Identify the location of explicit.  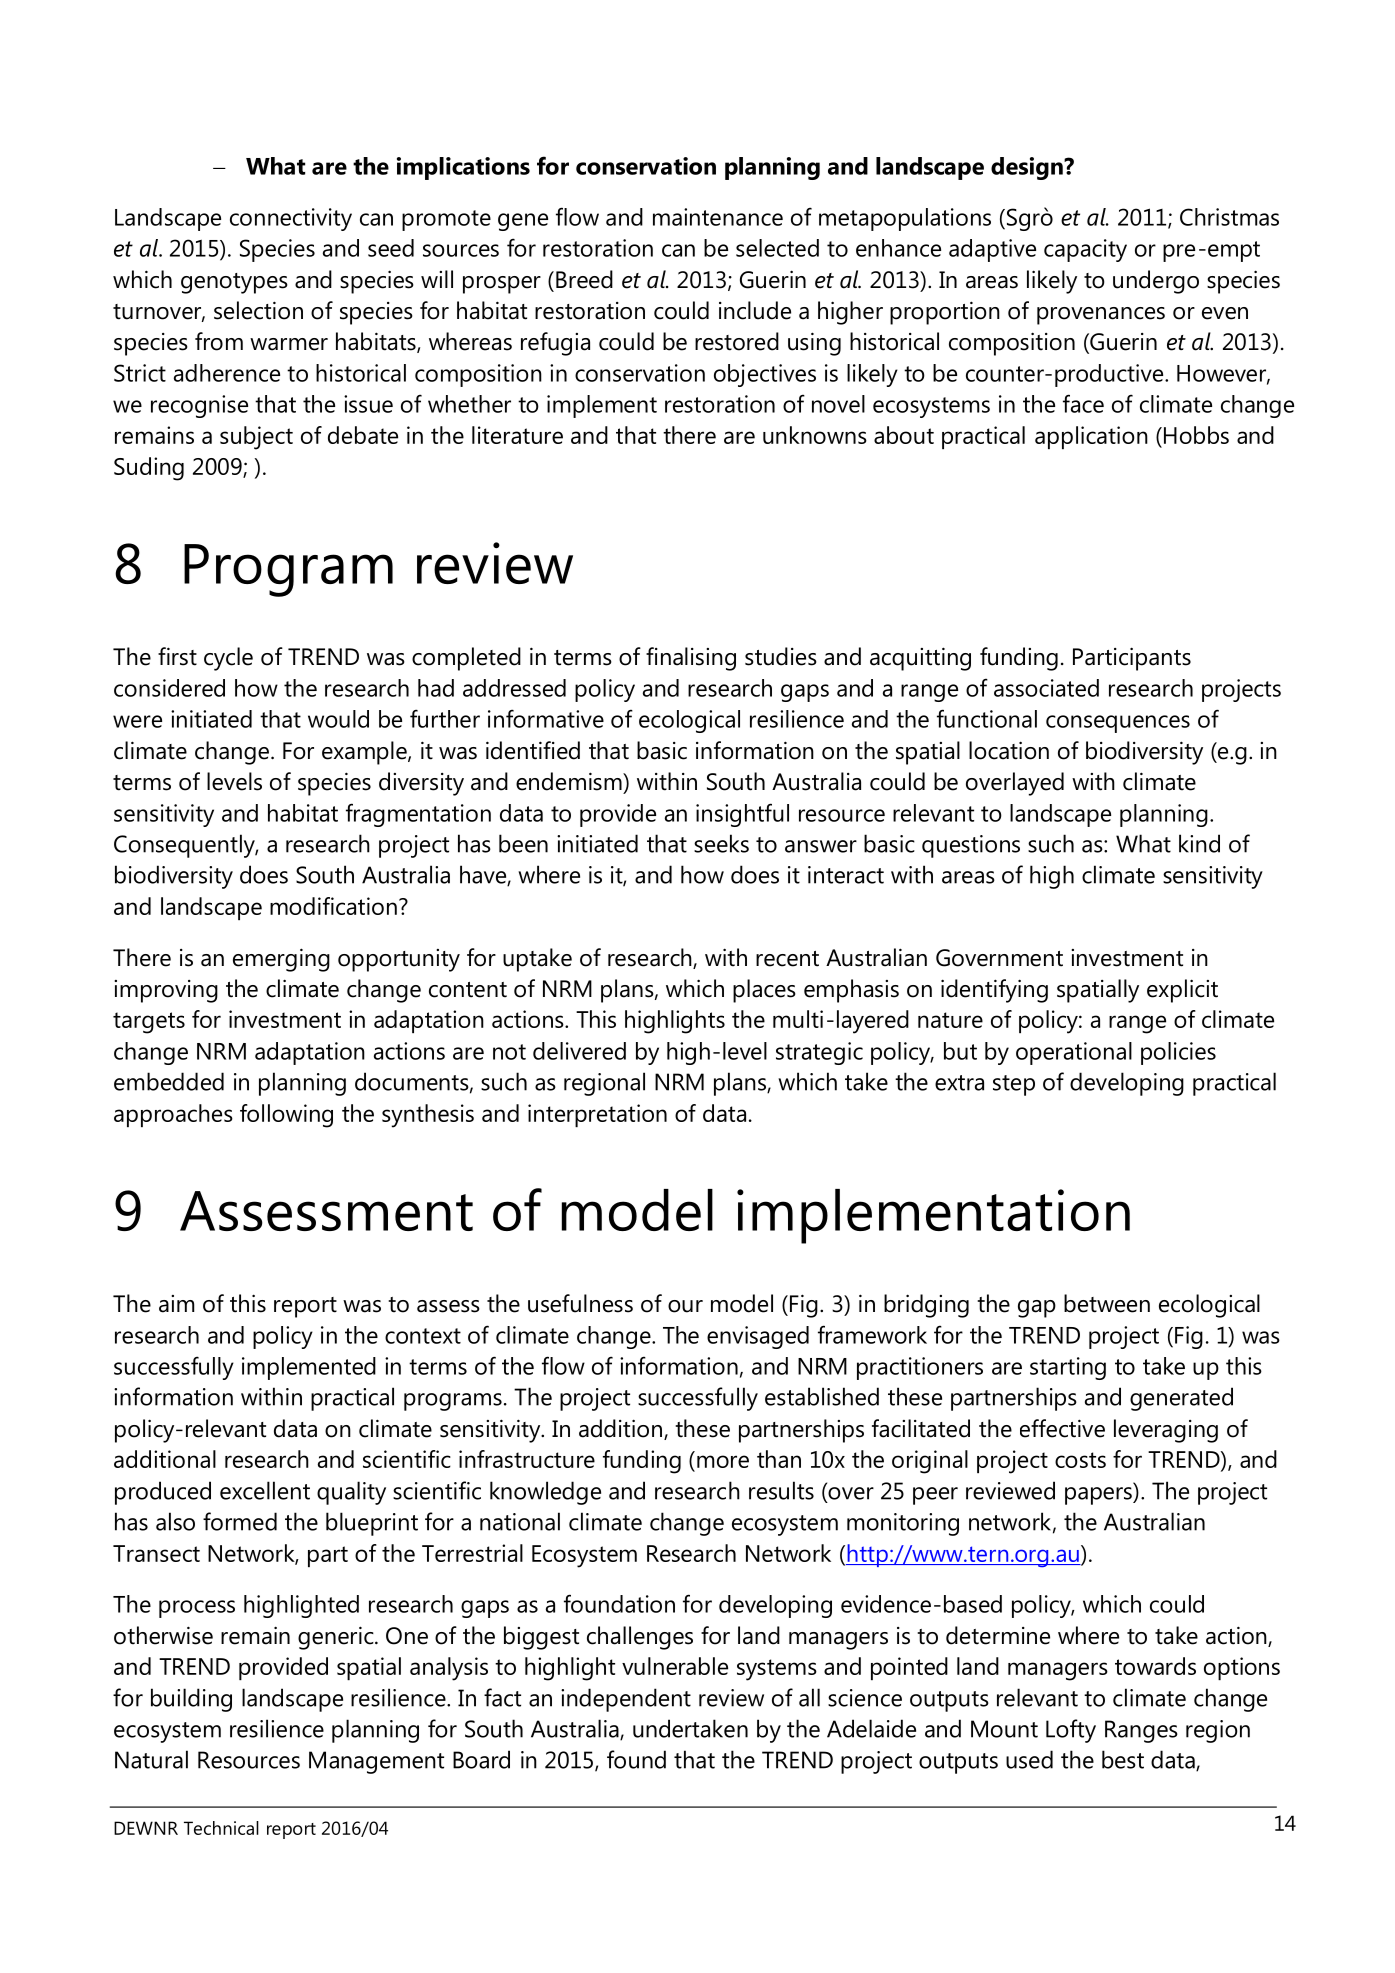
(1182, 991).
